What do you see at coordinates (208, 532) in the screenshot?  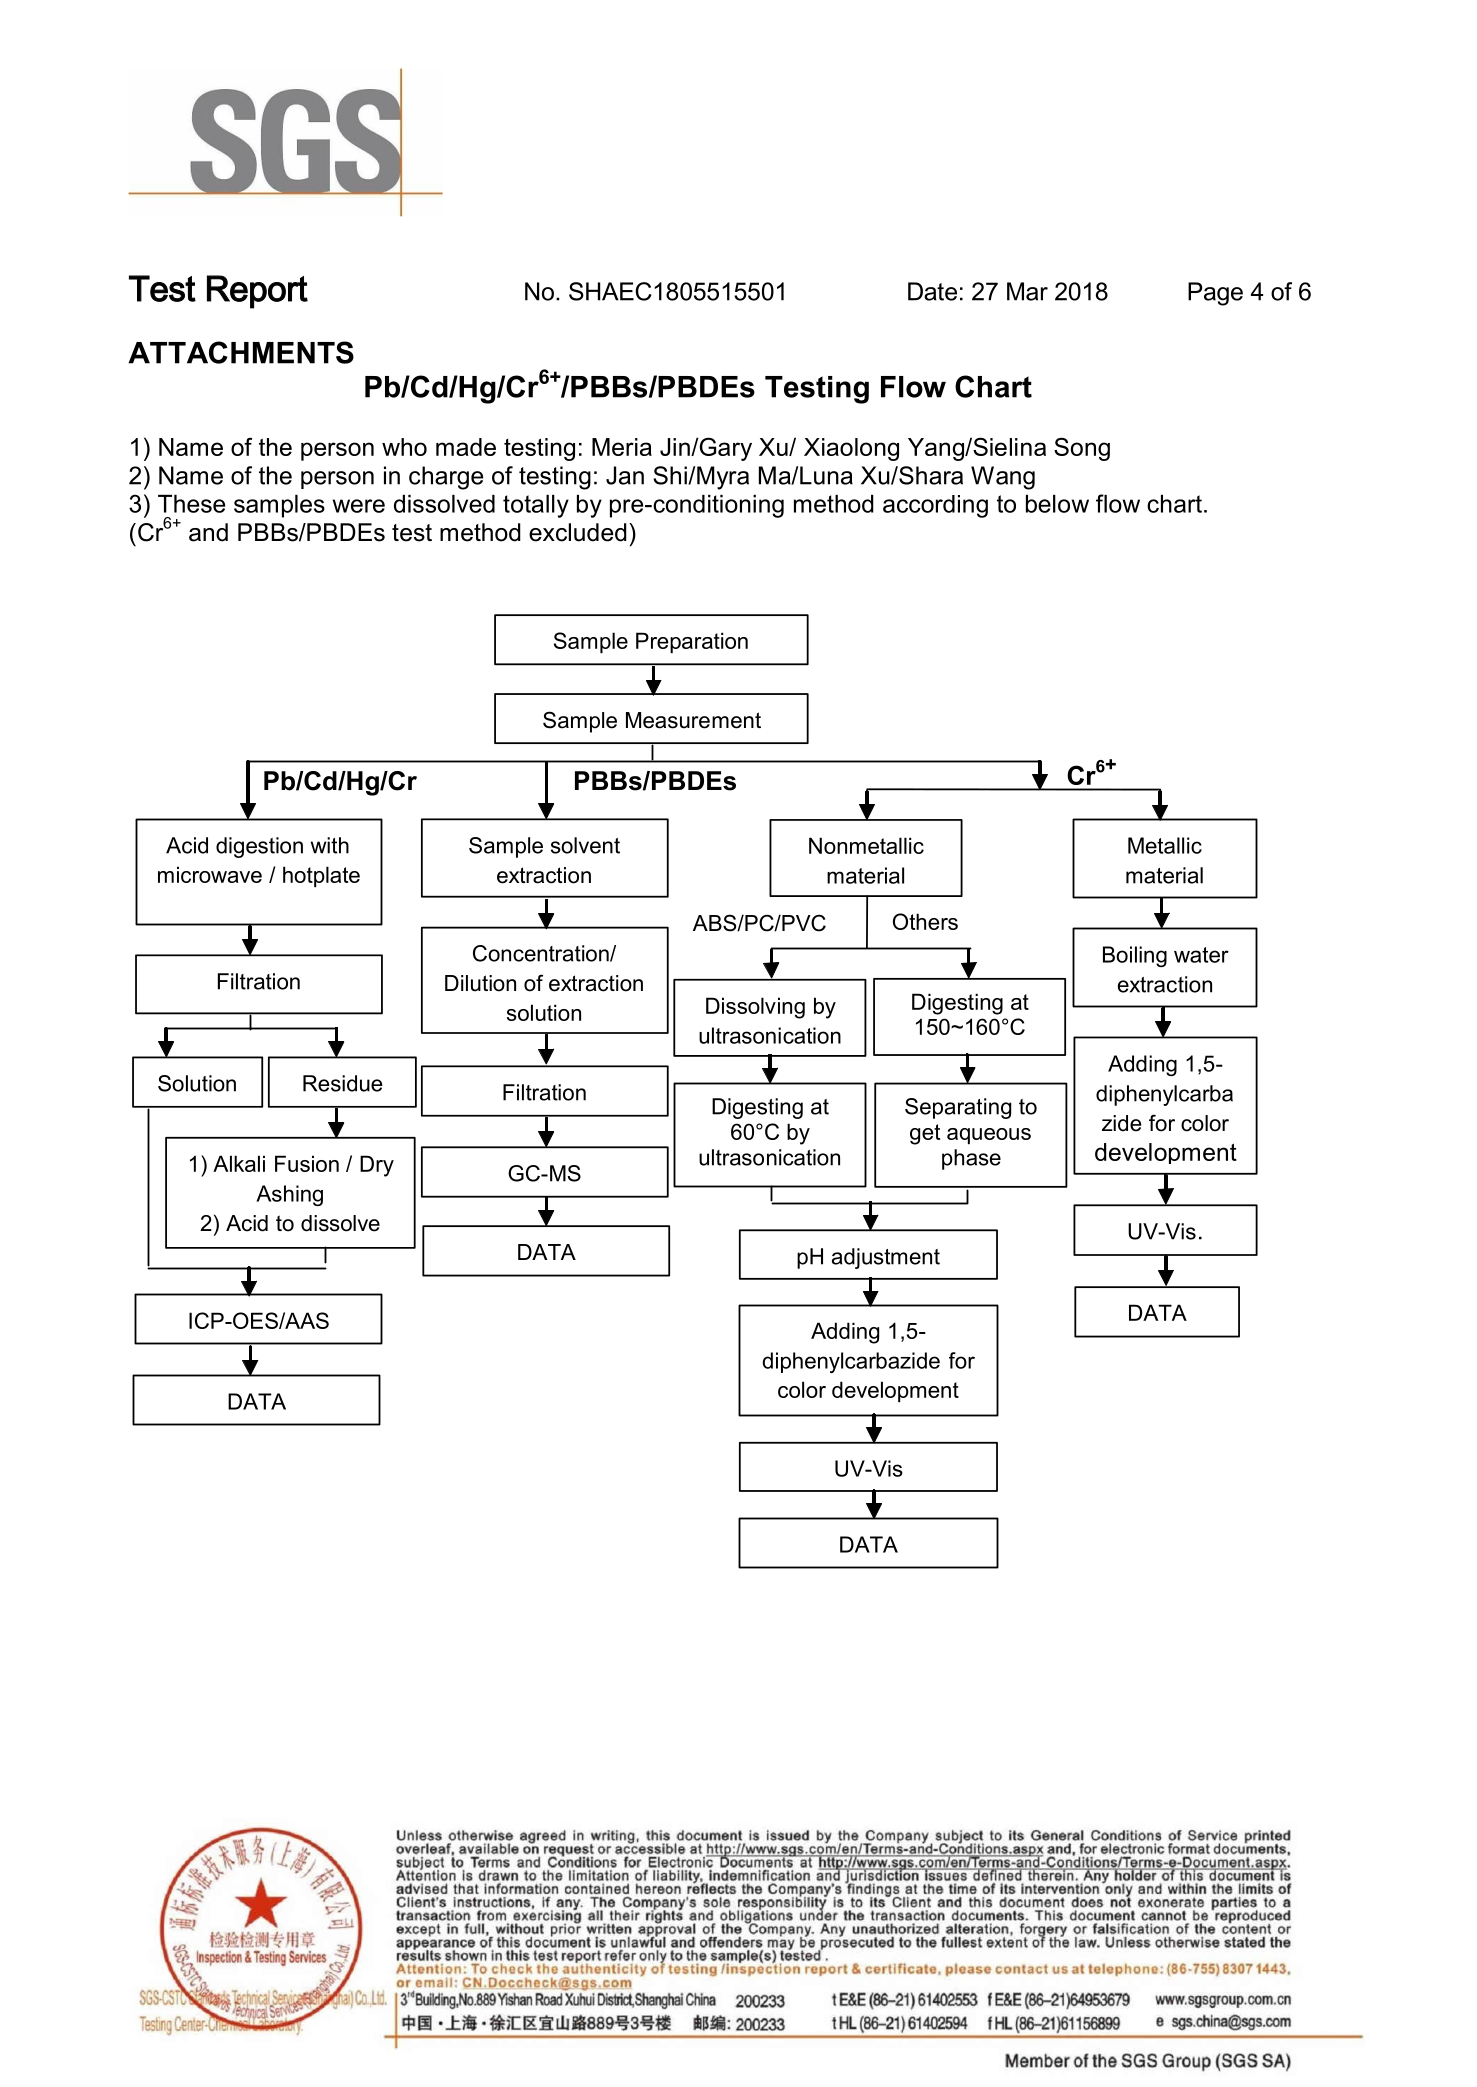 I see `and` at bounding box center [208, 532].
